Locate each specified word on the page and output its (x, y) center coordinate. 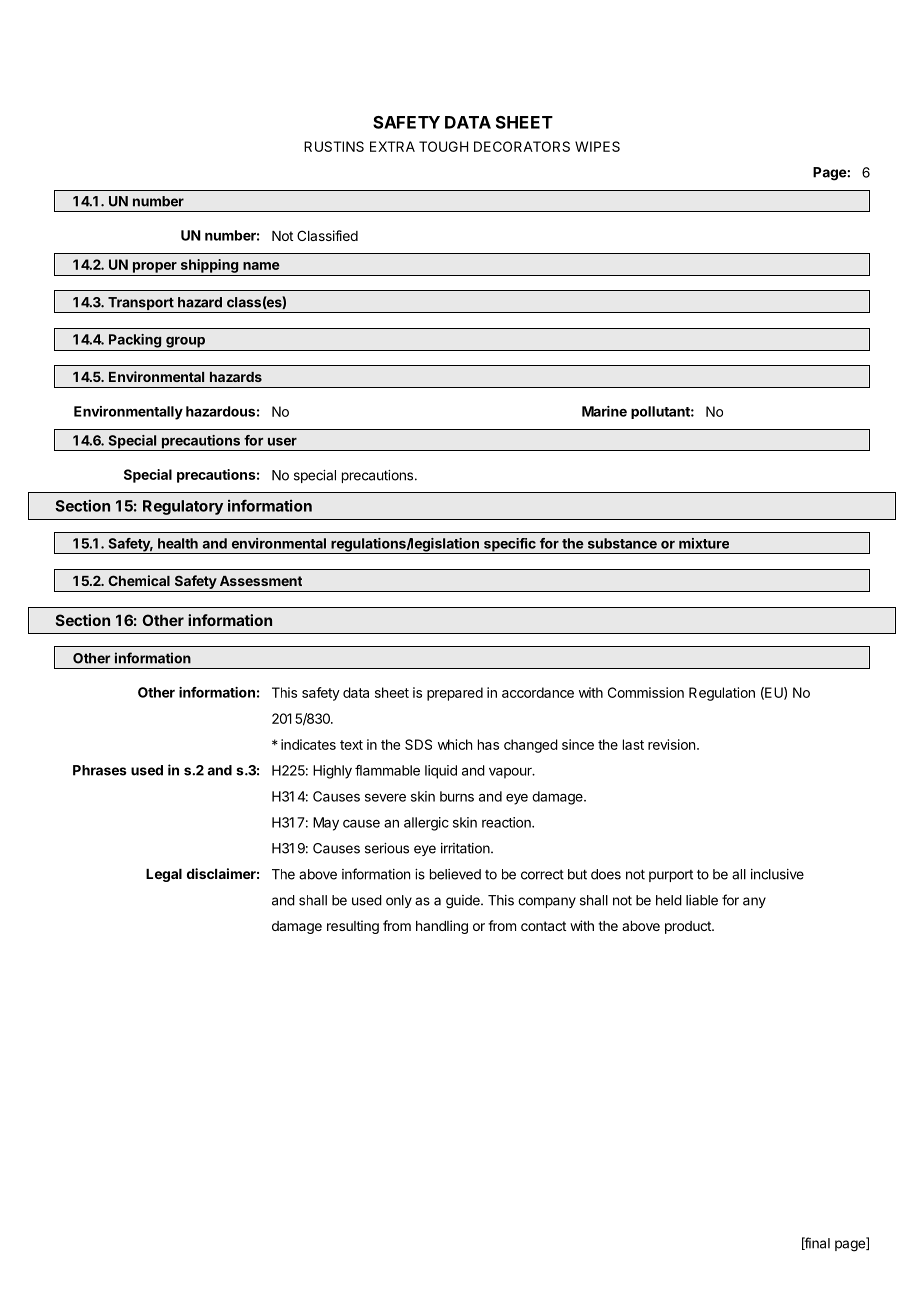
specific (510, 546)
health (178, 543)
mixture (704, 543)
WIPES (597, 146)
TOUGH (443, 146)
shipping (209, 266)
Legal (164, 875)
